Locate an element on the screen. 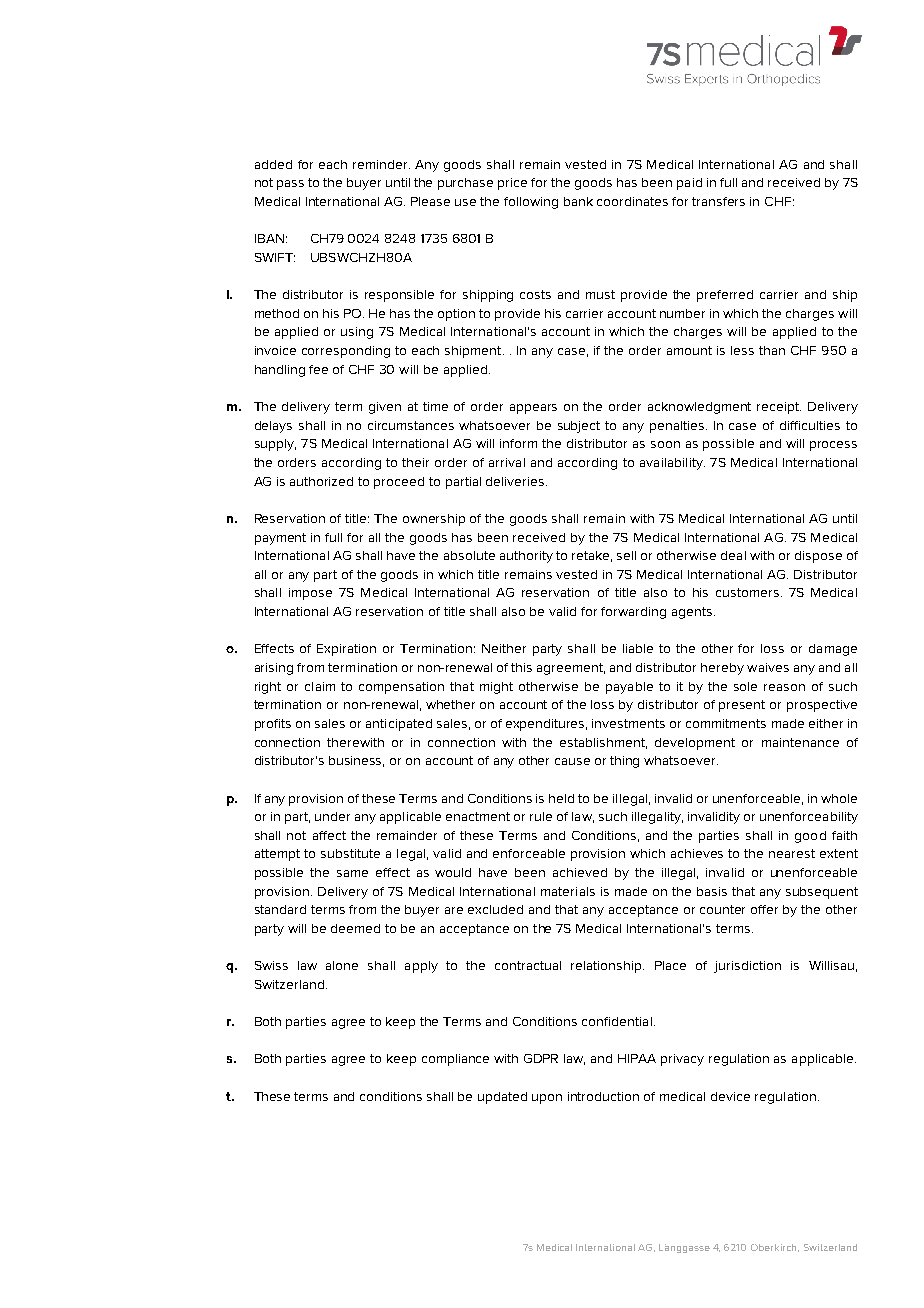  achieved is located at coordinates (580, 872).
